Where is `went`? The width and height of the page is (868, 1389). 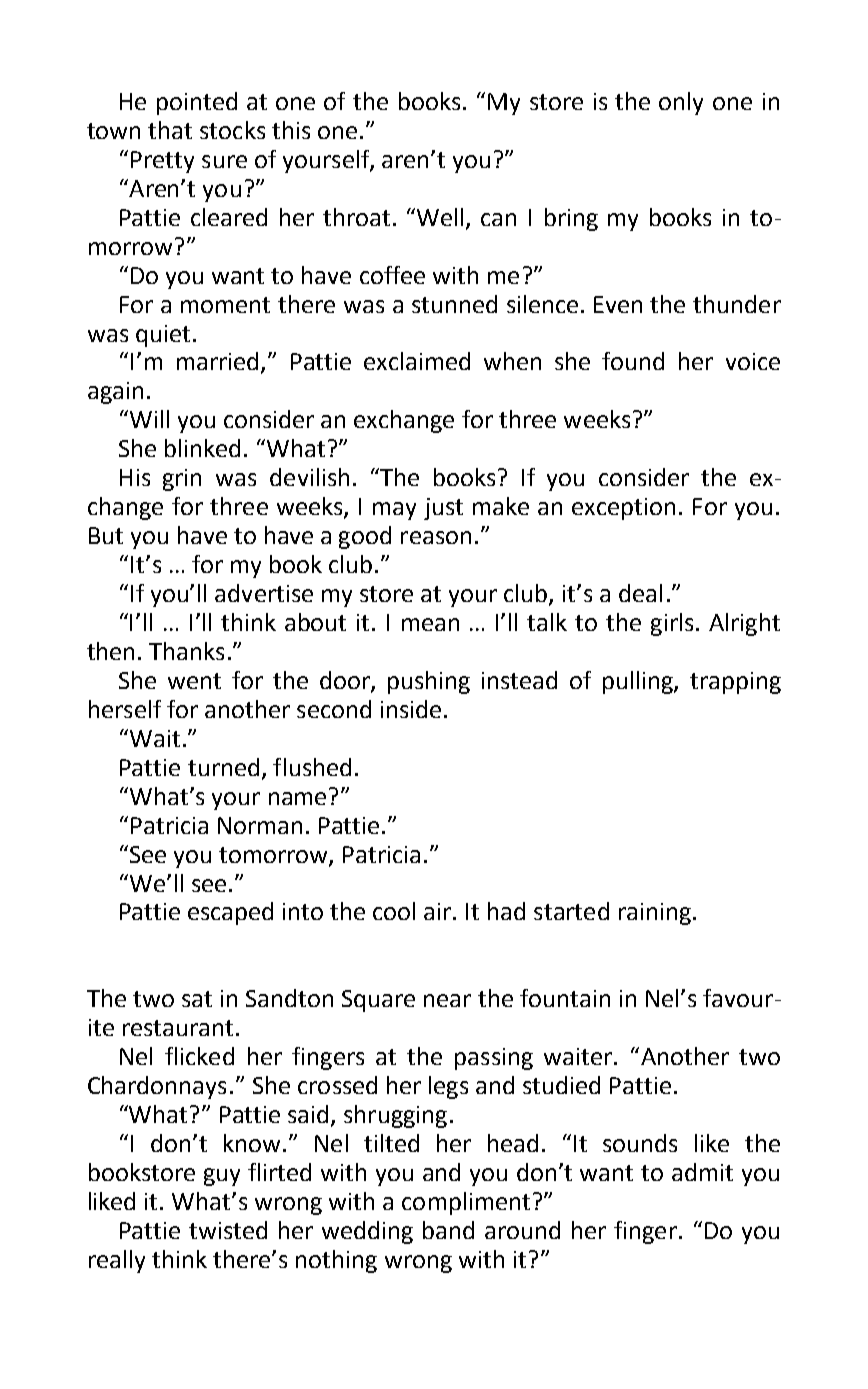
went is located at coordinates (194, 681).
